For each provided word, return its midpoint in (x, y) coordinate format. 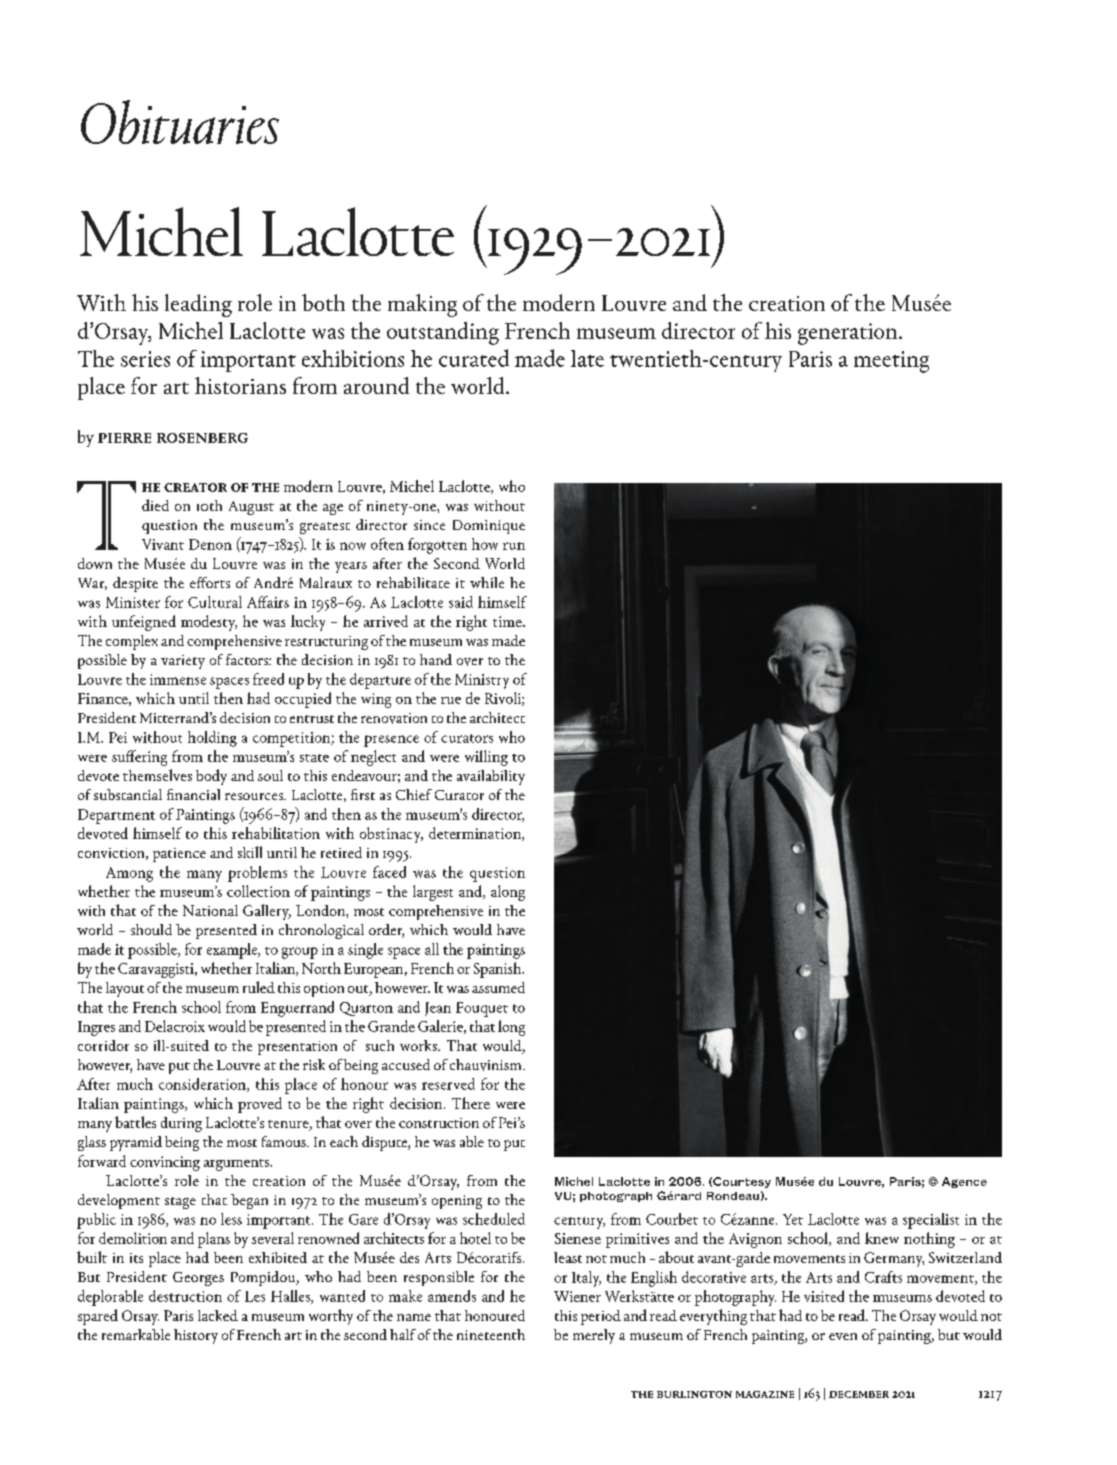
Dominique (489, 527)
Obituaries (180, 122)
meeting (891, 362)
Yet (793, 1219)
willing (486, 758)
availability (491, 777)
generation (849, 334)
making (422, 305)
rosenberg (202, 438)
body (211, 777)
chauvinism (487, 1065)
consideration (203, 1085)
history (196, 1336)
